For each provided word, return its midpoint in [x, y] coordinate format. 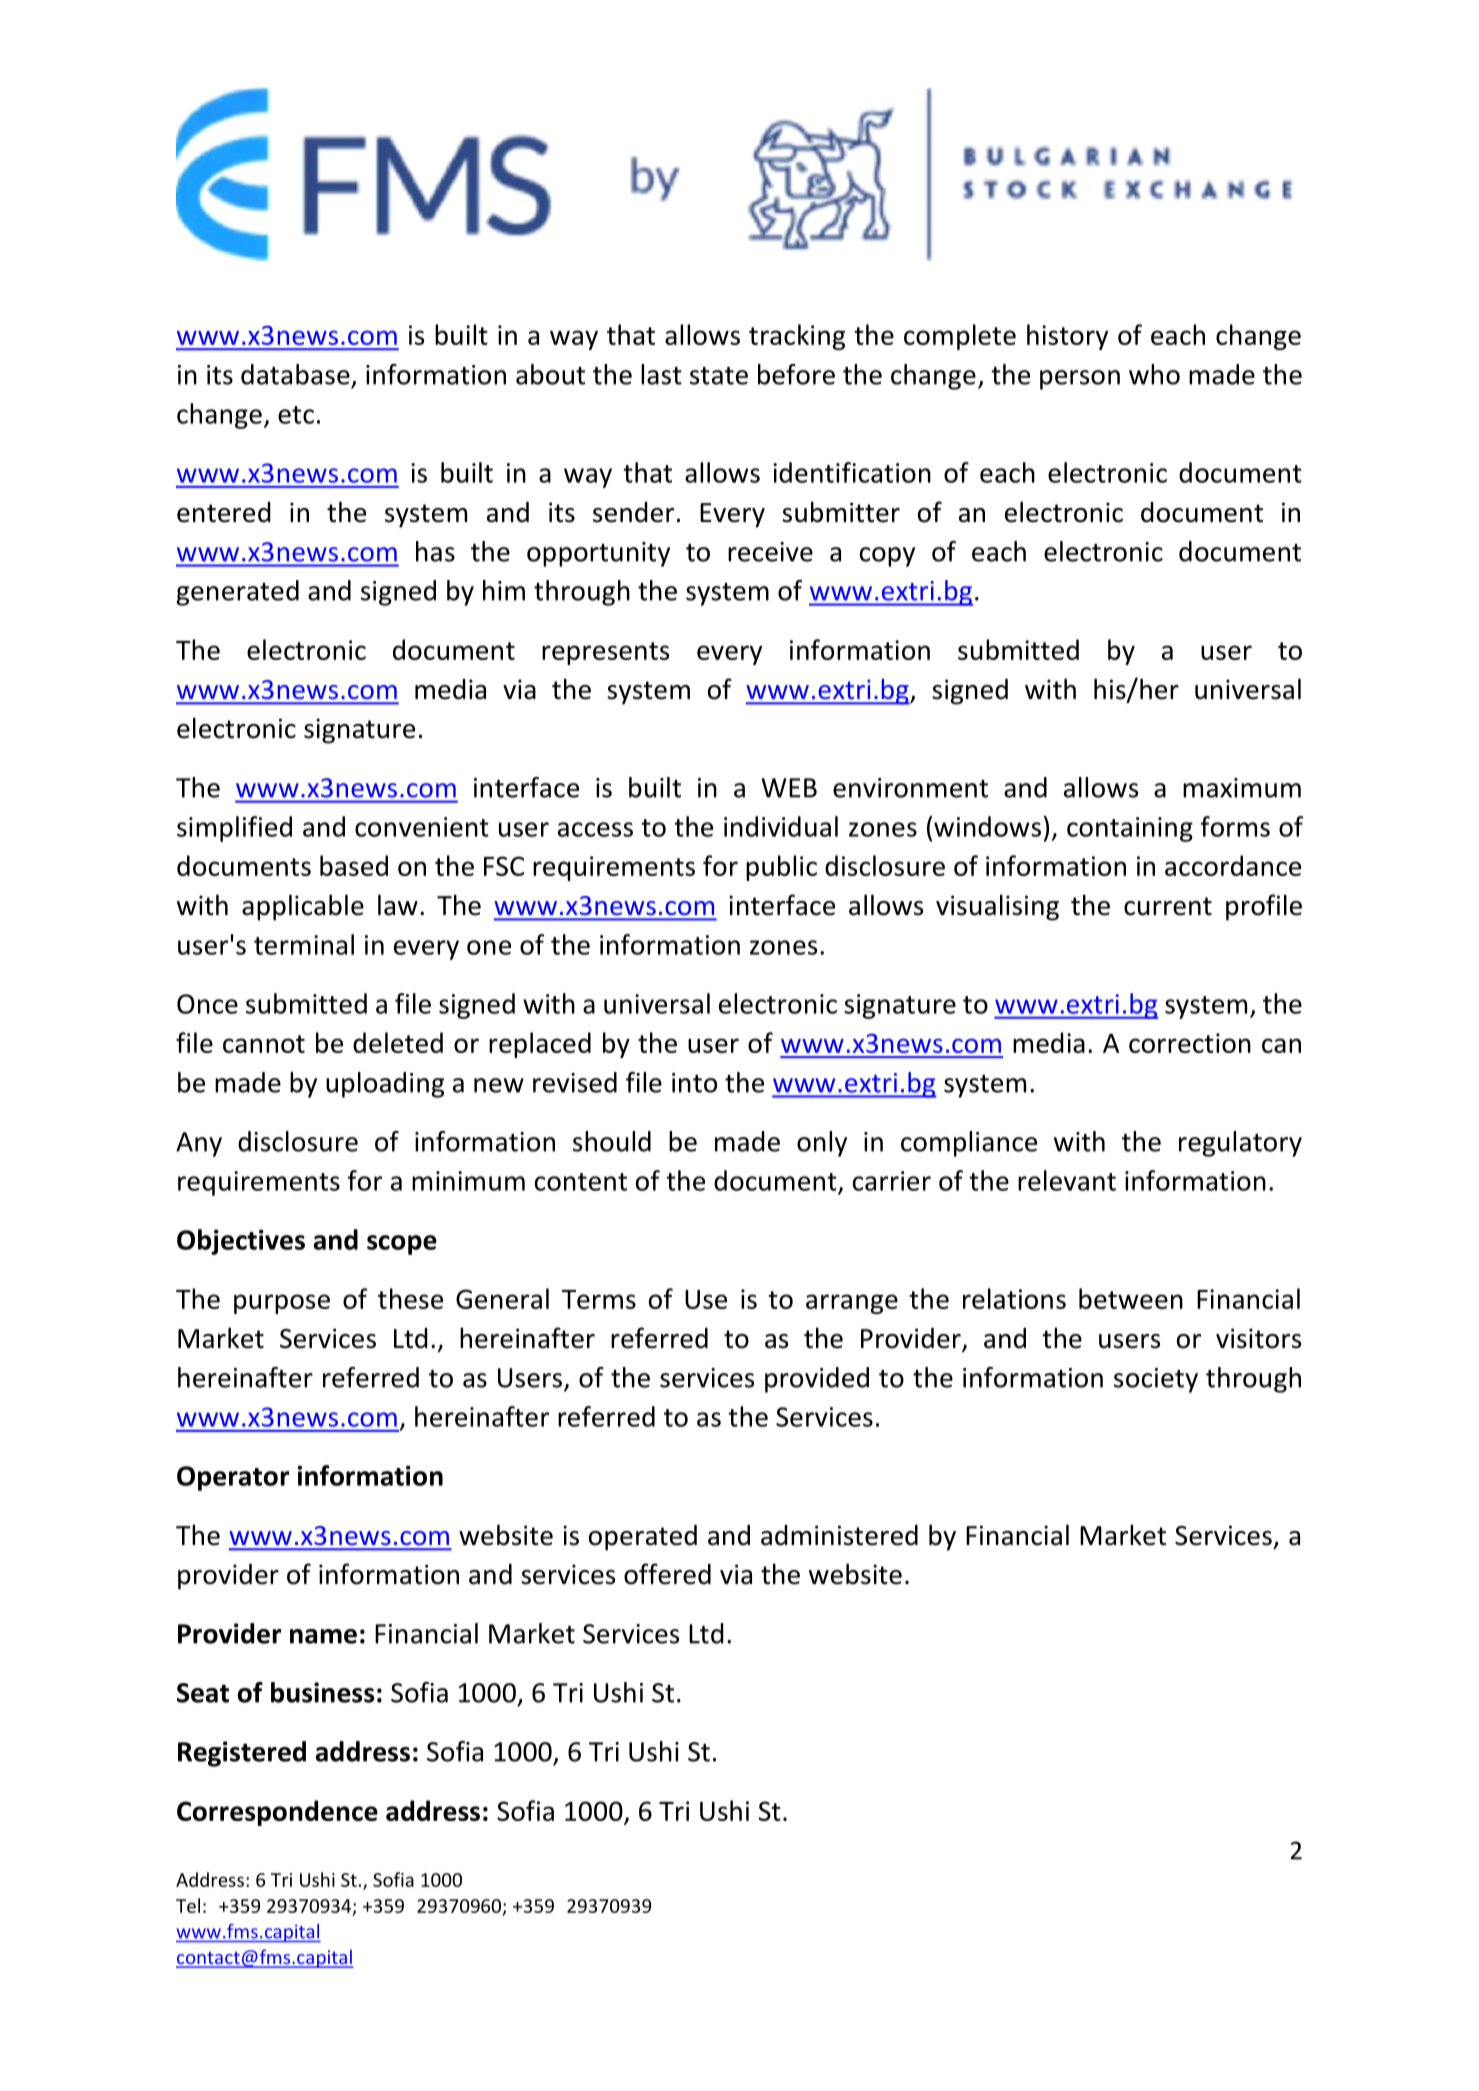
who [1154, 374]
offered [667, 1574]
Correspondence [277, 1813]
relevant [1067, 1180]
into [694, 1083]
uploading [385, 1085]
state [719, 376]
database [295, 374]
